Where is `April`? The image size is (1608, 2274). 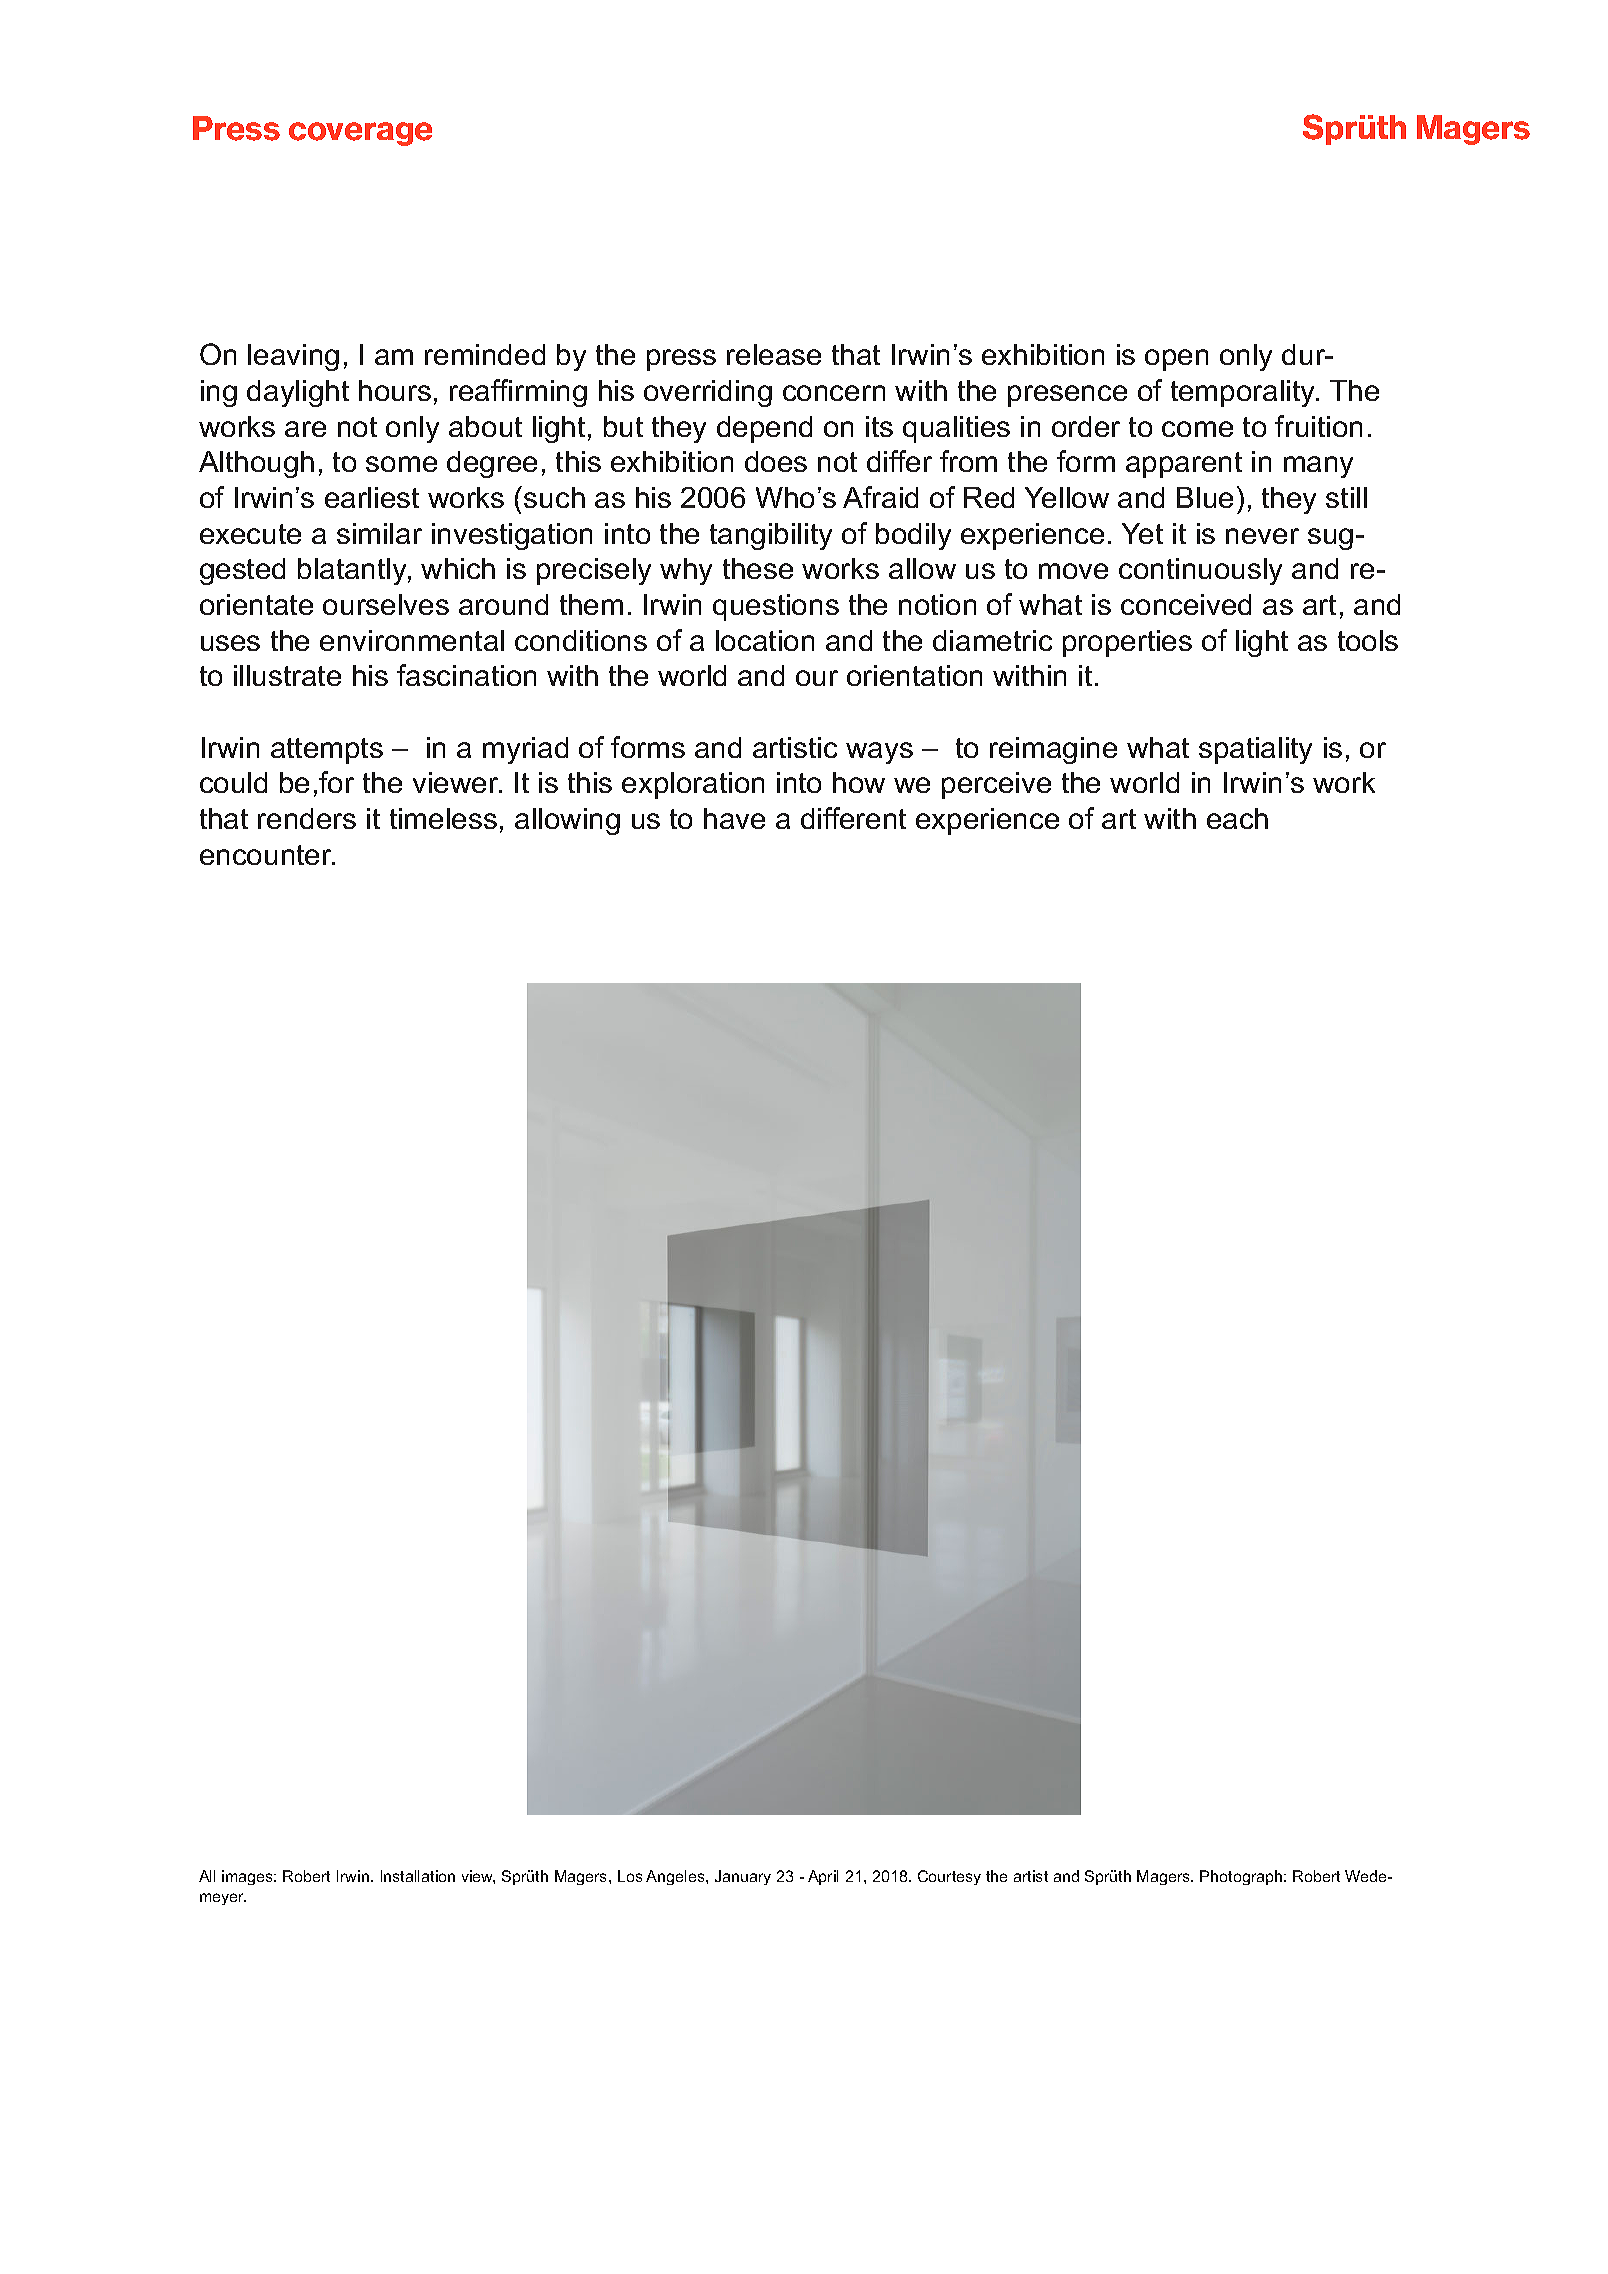
April is located at coordinates (823, 1877).
